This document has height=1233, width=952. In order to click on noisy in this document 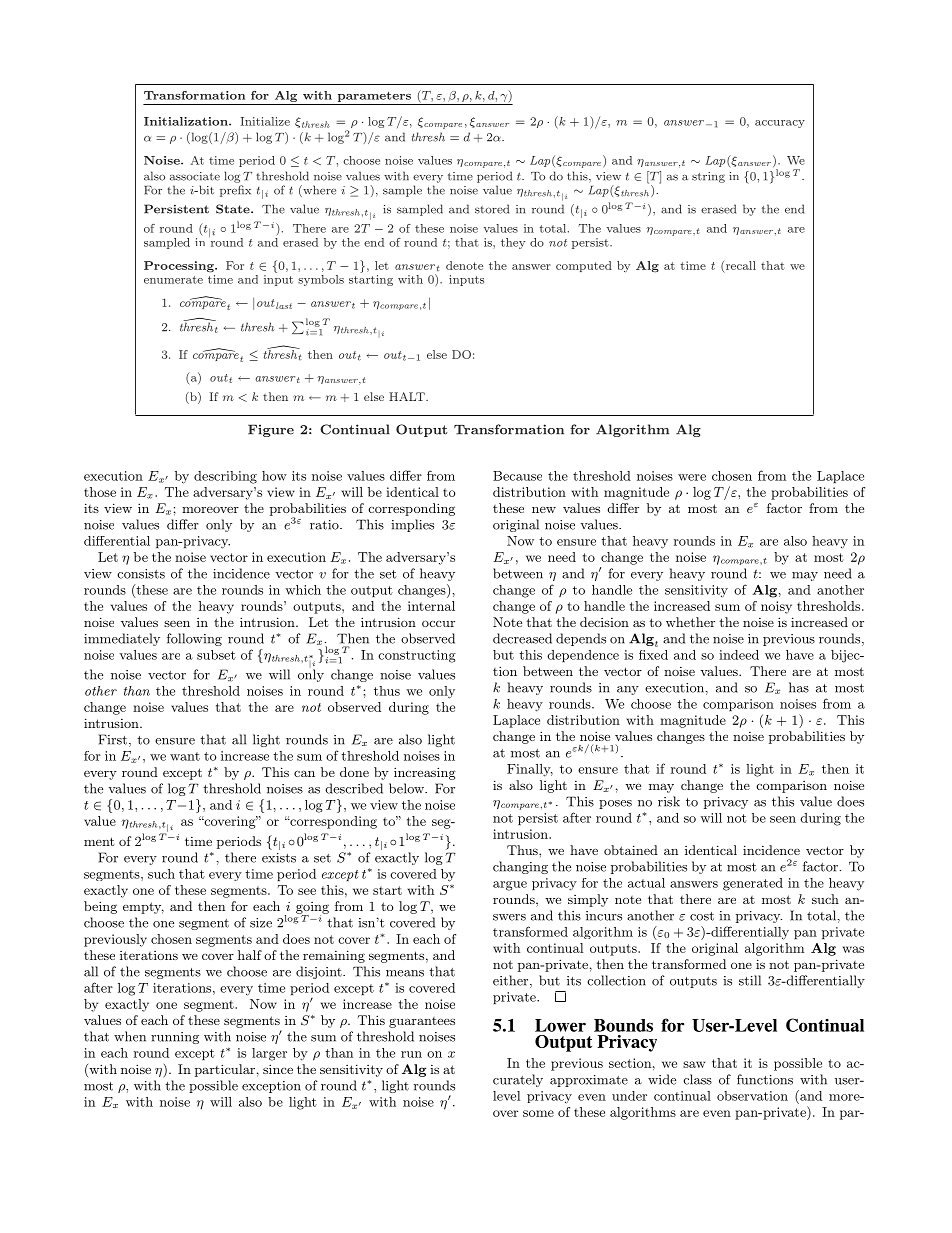, I will do `click(776, 607)`.
